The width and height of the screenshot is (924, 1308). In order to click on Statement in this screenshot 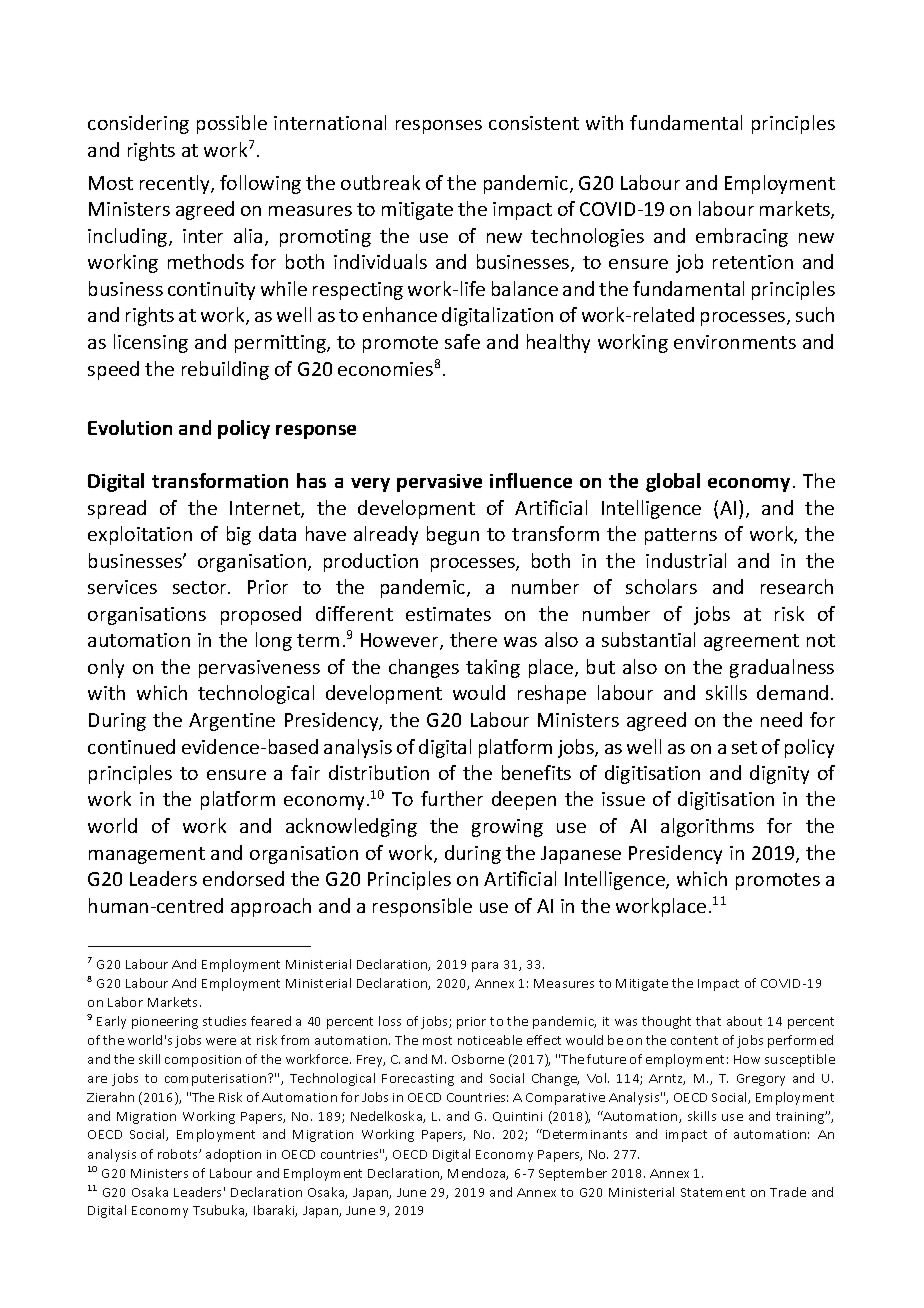, I will do `click(713, 1192)`.
